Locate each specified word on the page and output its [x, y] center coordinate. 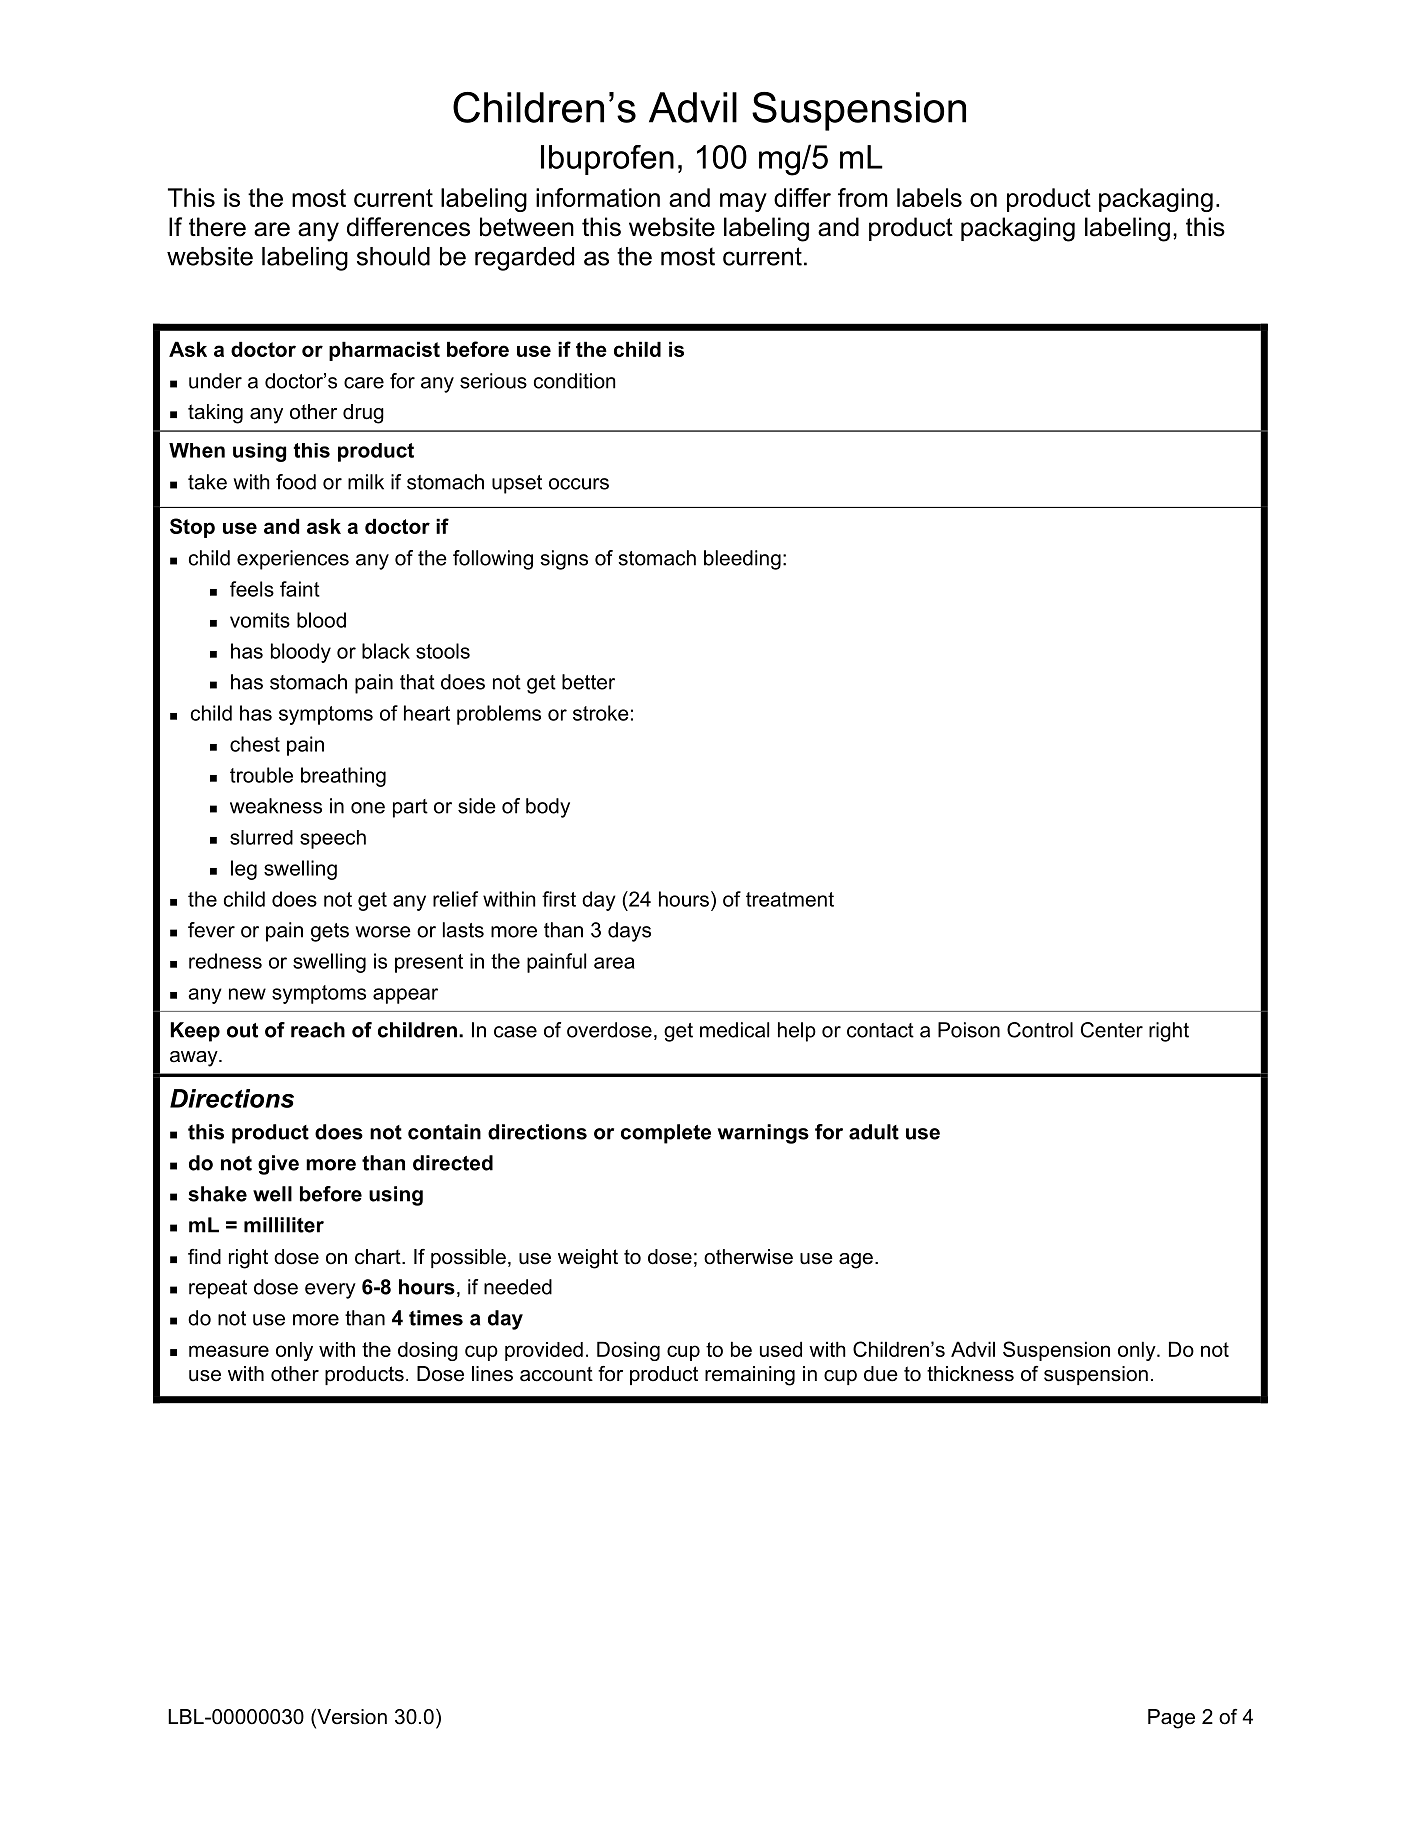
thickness [970, 1374]
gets [330, 932]
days [629, 932]
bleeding [742, 560]
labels [929, 197]
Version [351, 1718]
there [217, 227]
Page [1171, 1719]
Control [1040, 1030]
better [588, 682]
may [743, 202]
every [330, 1291]
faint [300, 589]
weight [588, 1259]
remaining [750, 1376]
